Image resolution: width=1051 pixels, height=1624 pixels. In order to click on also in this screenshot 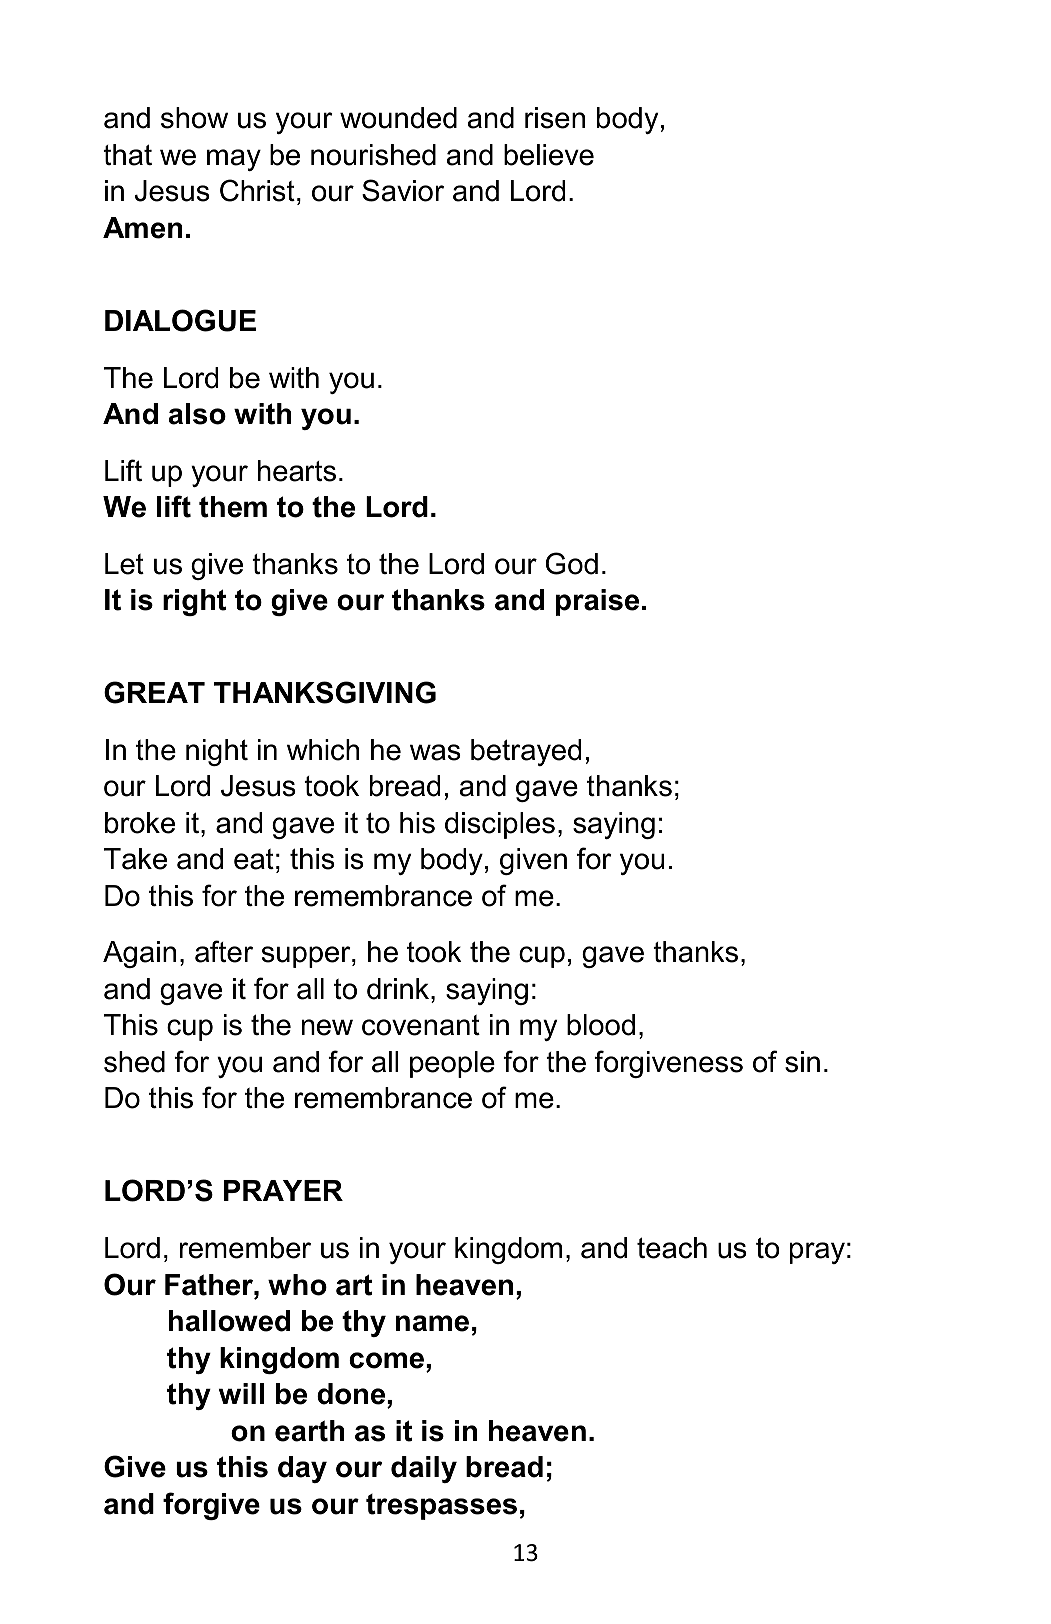, I will do `click(197, 414)`.
